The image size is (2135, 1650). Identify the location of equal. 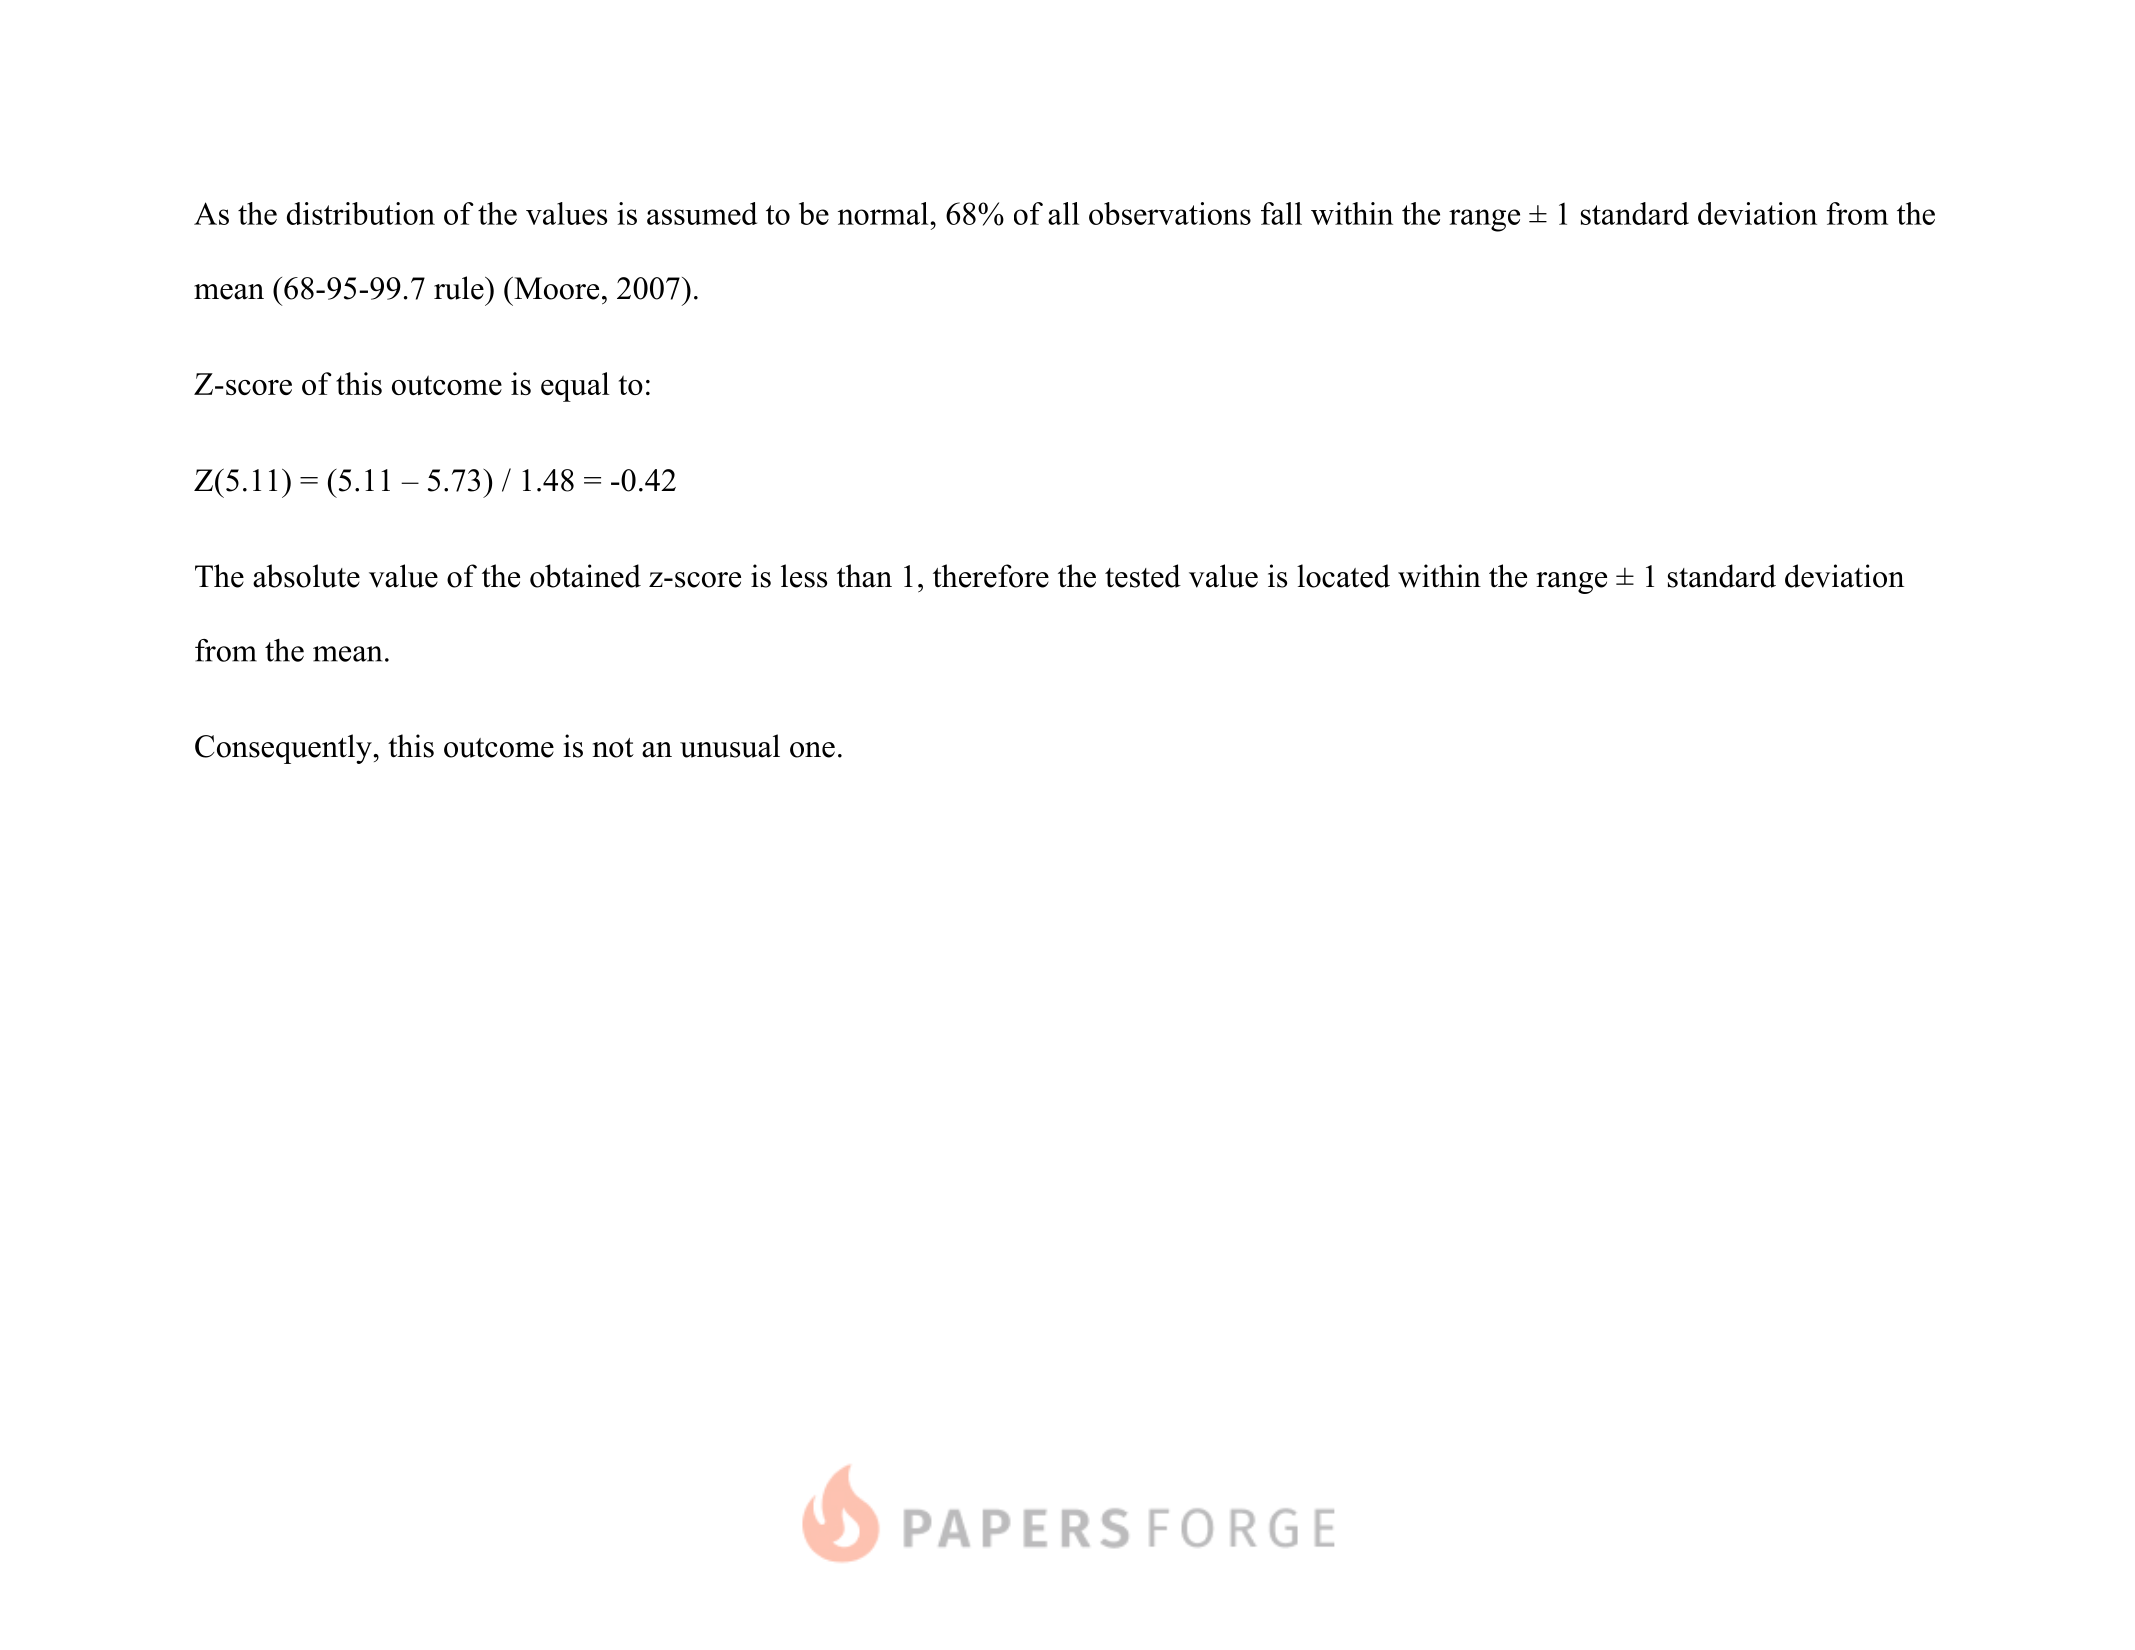
(575, 387).
